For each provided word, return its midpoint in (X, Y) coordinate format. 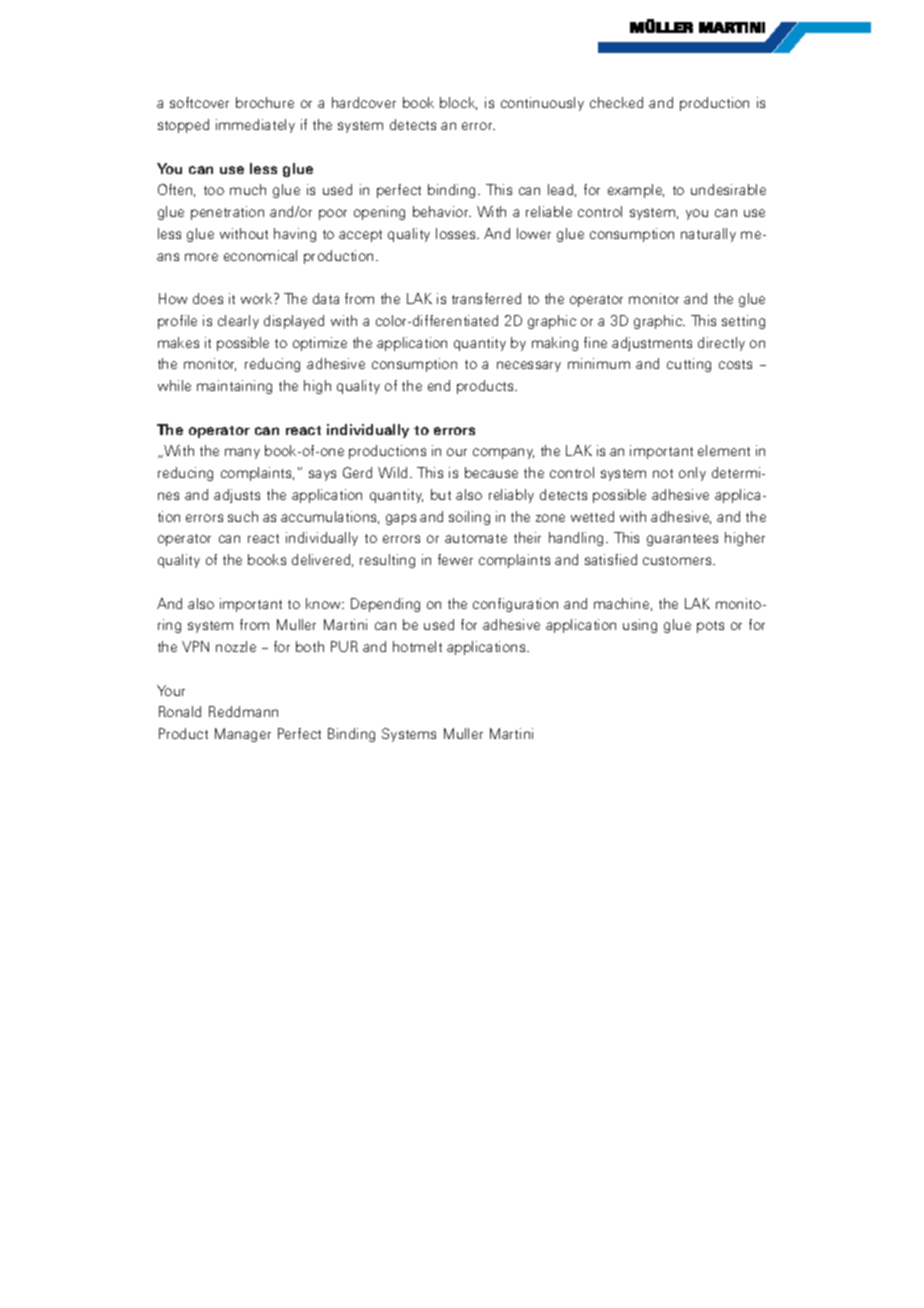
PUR (344, 646)
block (458, 103)
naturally (708, 235)
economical (260, 255)
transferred (486, 298)
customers (678, 560)
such (243, 516)
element (724, 450)
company (503, 453)
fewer (455, 559)
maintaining (234, 387)
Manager (243, 735)
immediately (255, 126)
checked (616, 102)
